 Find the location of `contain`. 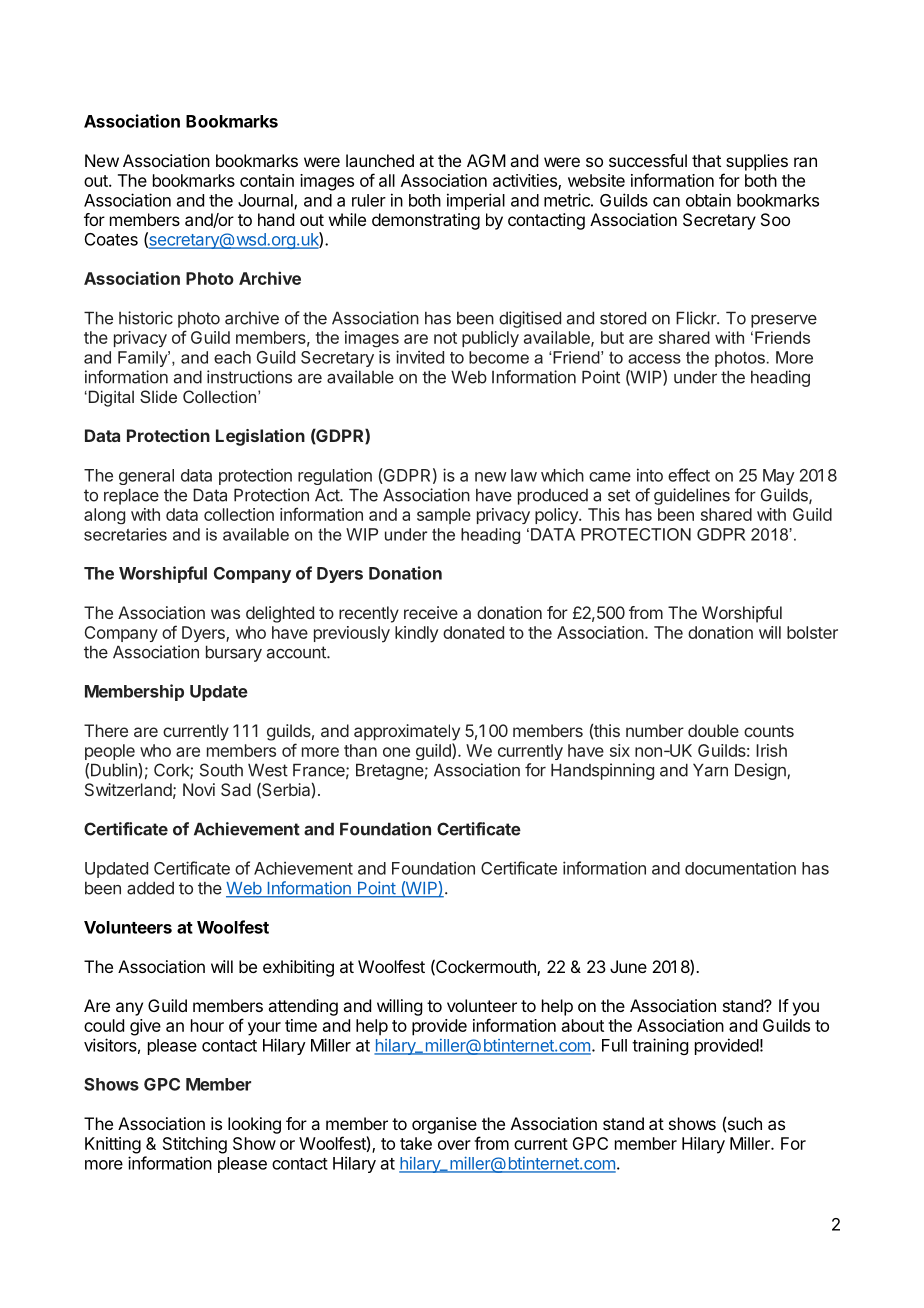

contain is located at coordinates (267, 180).
